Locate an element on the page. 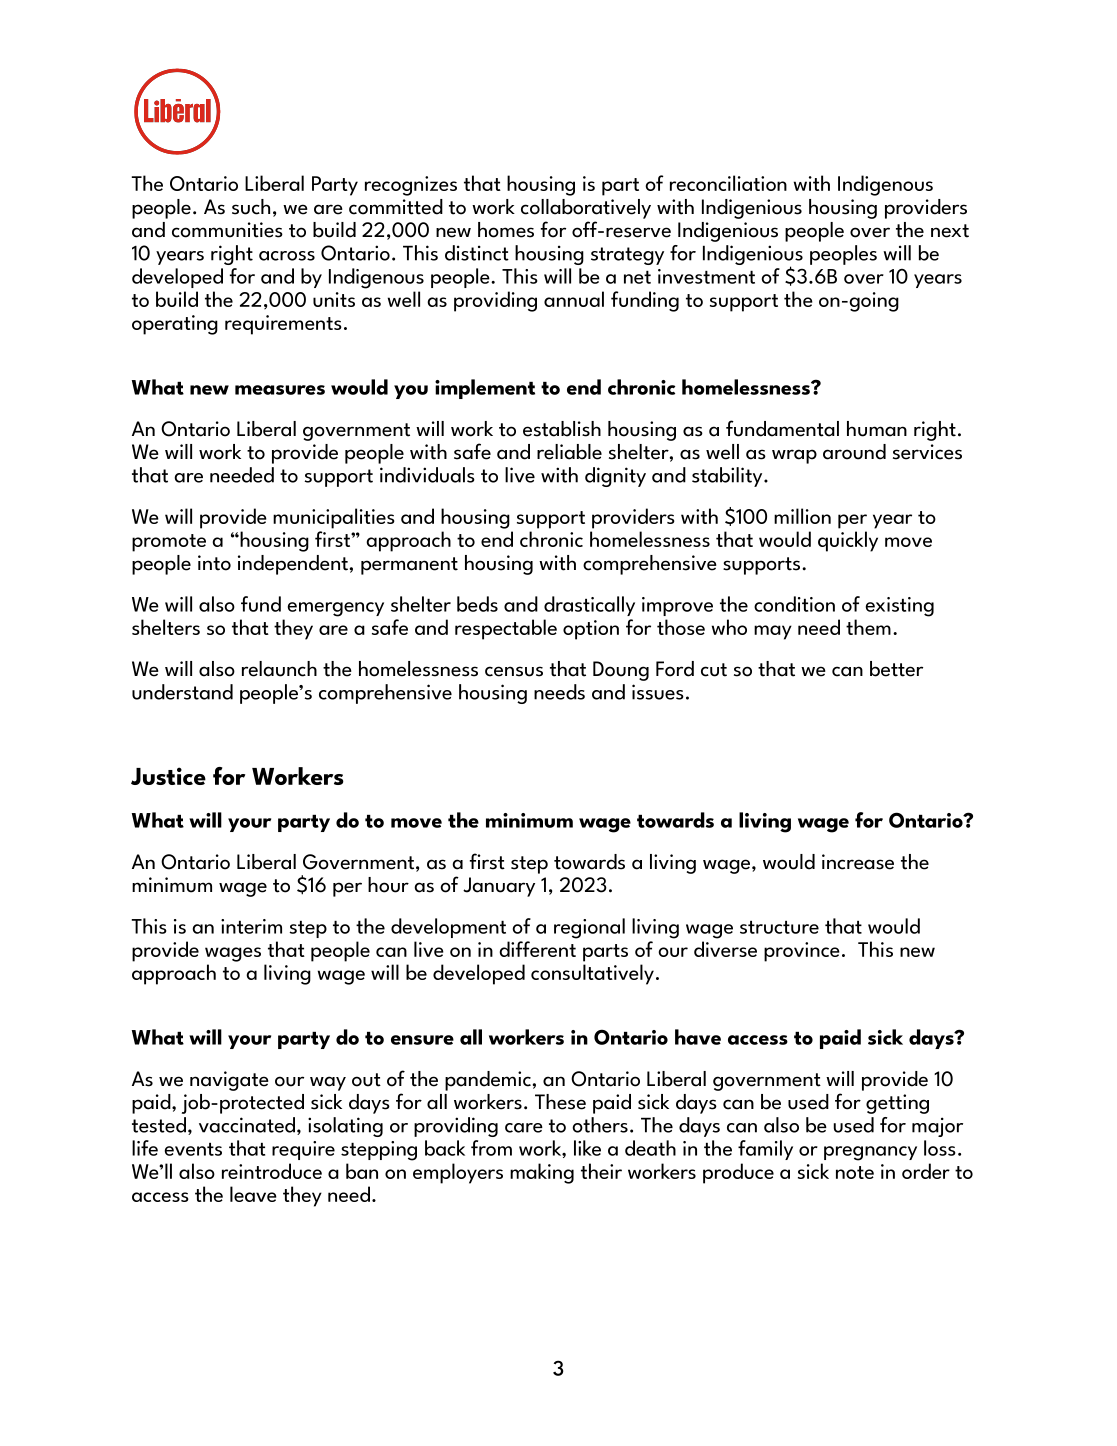  next is located at coordinates (950, 231).
